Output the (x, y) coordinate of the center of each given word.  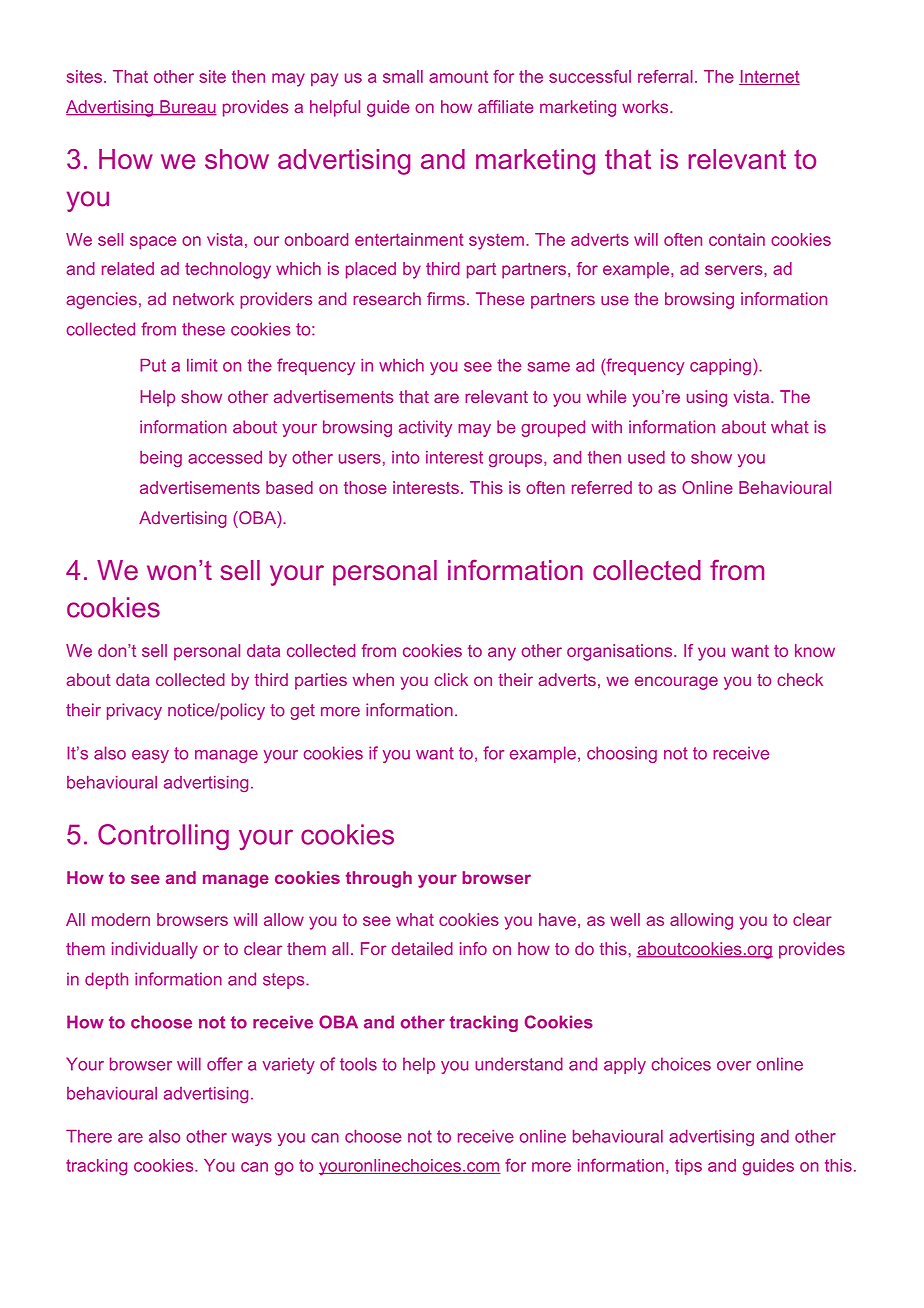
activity (425, 428)
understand (519, 1064)
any (502, 654)
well (625, 919)
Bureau (187, 108)
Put (153, 365)
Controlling (163, 837)
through (379, 879)
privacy (134, 711)
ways (252, 1139)
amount (458, 77)
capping (720, 367)
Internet (769, 77)
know (815, 650)
